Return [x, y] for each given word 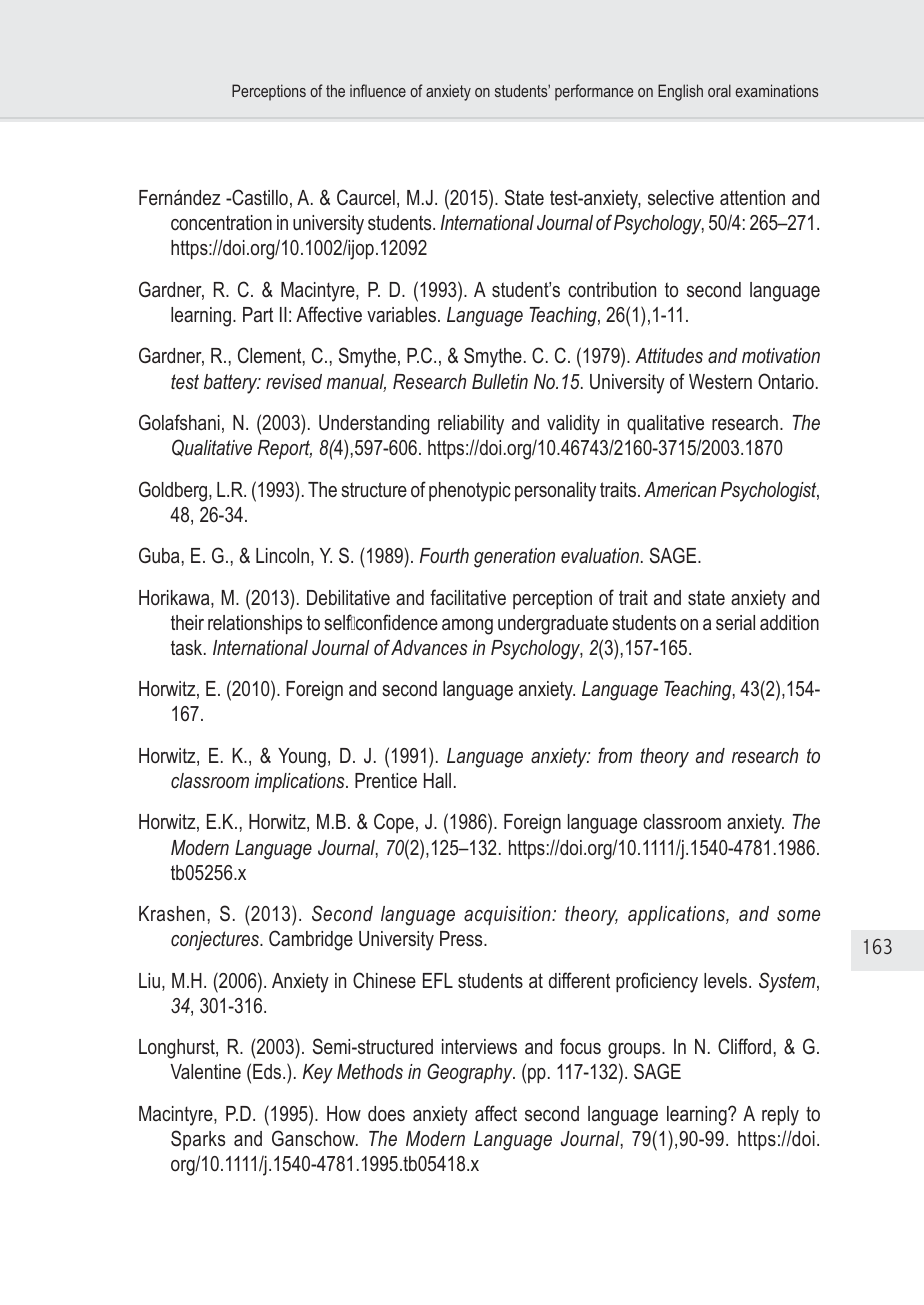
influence [378, 90]
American [680, 489]
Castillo [259, 197]
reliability [471, 425]
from [615, 755]
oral [719, 90]
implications [301, 782]
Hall [437, 780]
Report [285, 449]
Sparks [198, 1140]
